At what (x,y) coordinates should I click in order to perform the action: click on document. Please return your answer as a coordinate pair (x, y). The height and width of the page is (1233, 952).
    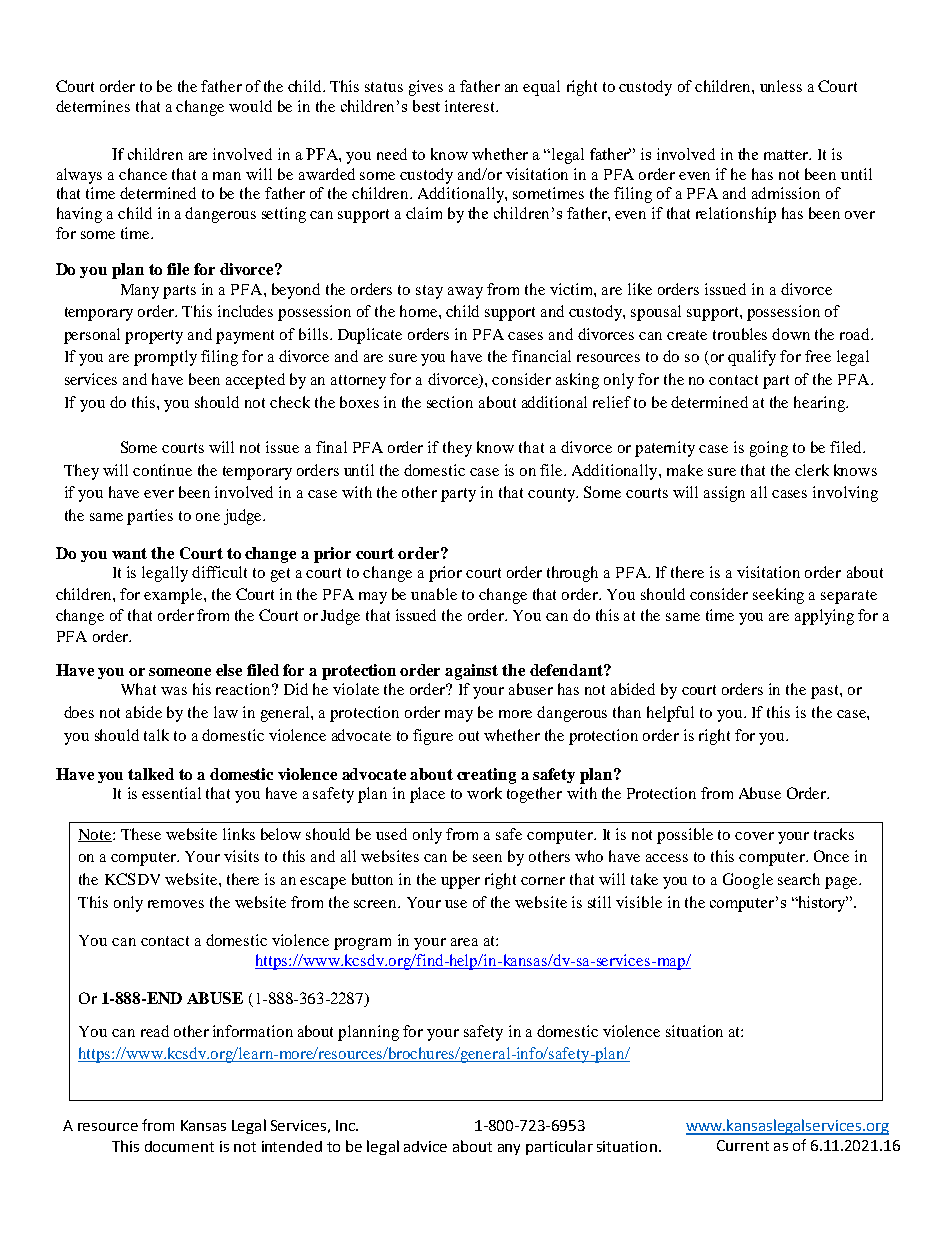
    Looking at the image, I should click on (179, 1146).
